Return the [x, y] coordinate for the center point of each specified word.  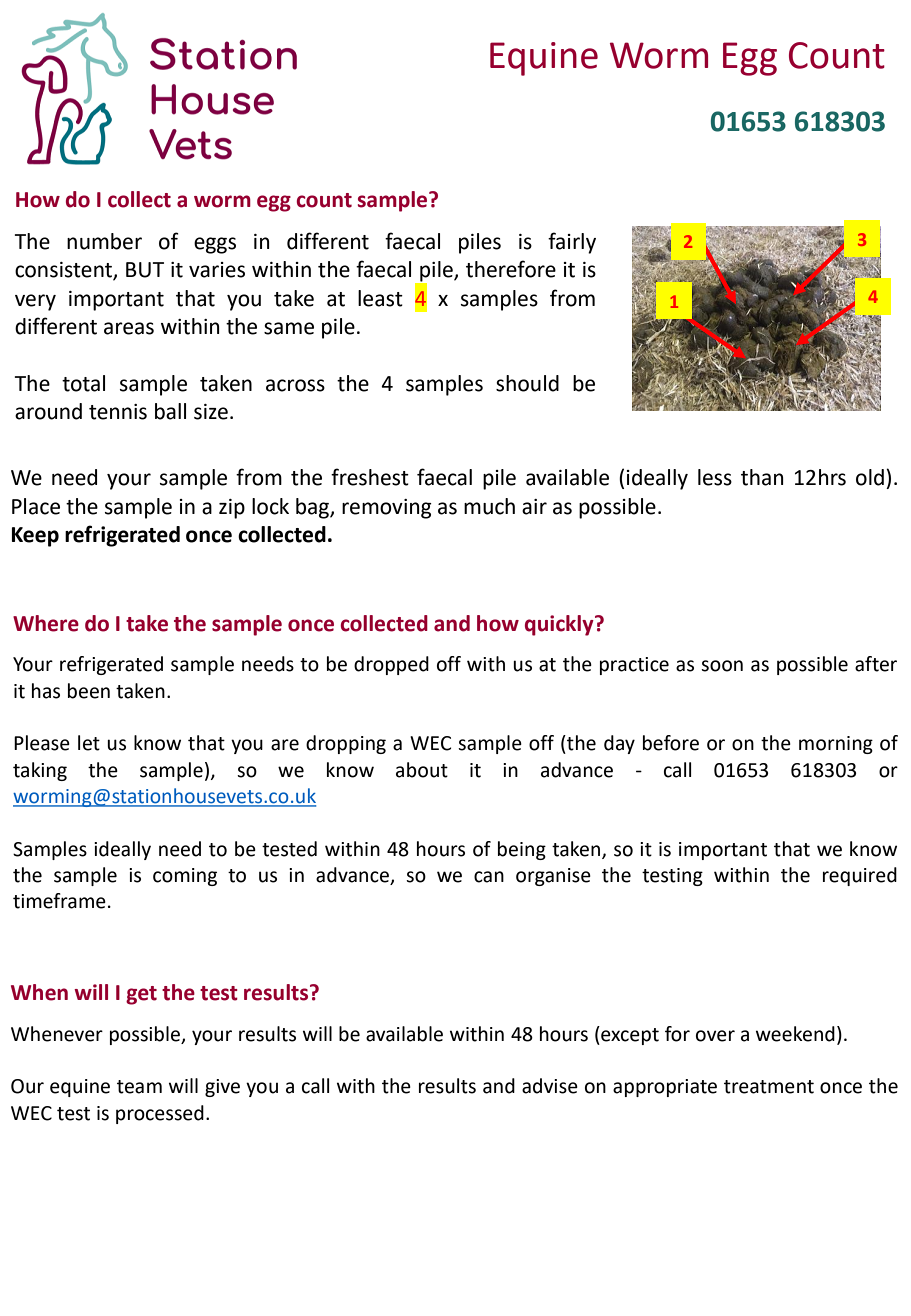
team [139, 1087]
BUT [145, 270]
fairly [572, 243]
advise [550, 1086]
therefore [511, 269]
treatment [769, 1087]
